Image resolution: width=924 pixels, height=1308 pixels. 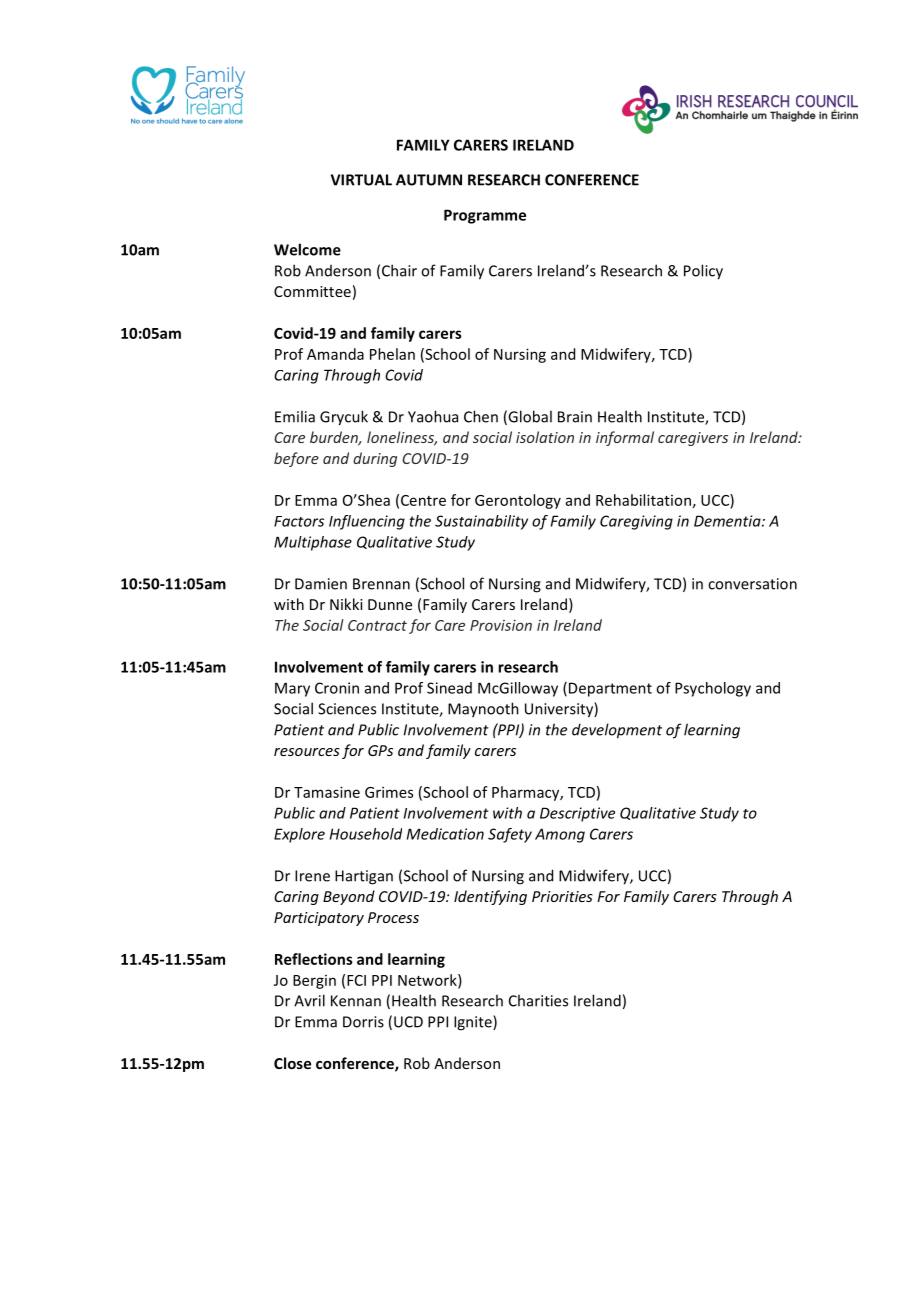 I want to click on informal, so click(x=625, y=438).
